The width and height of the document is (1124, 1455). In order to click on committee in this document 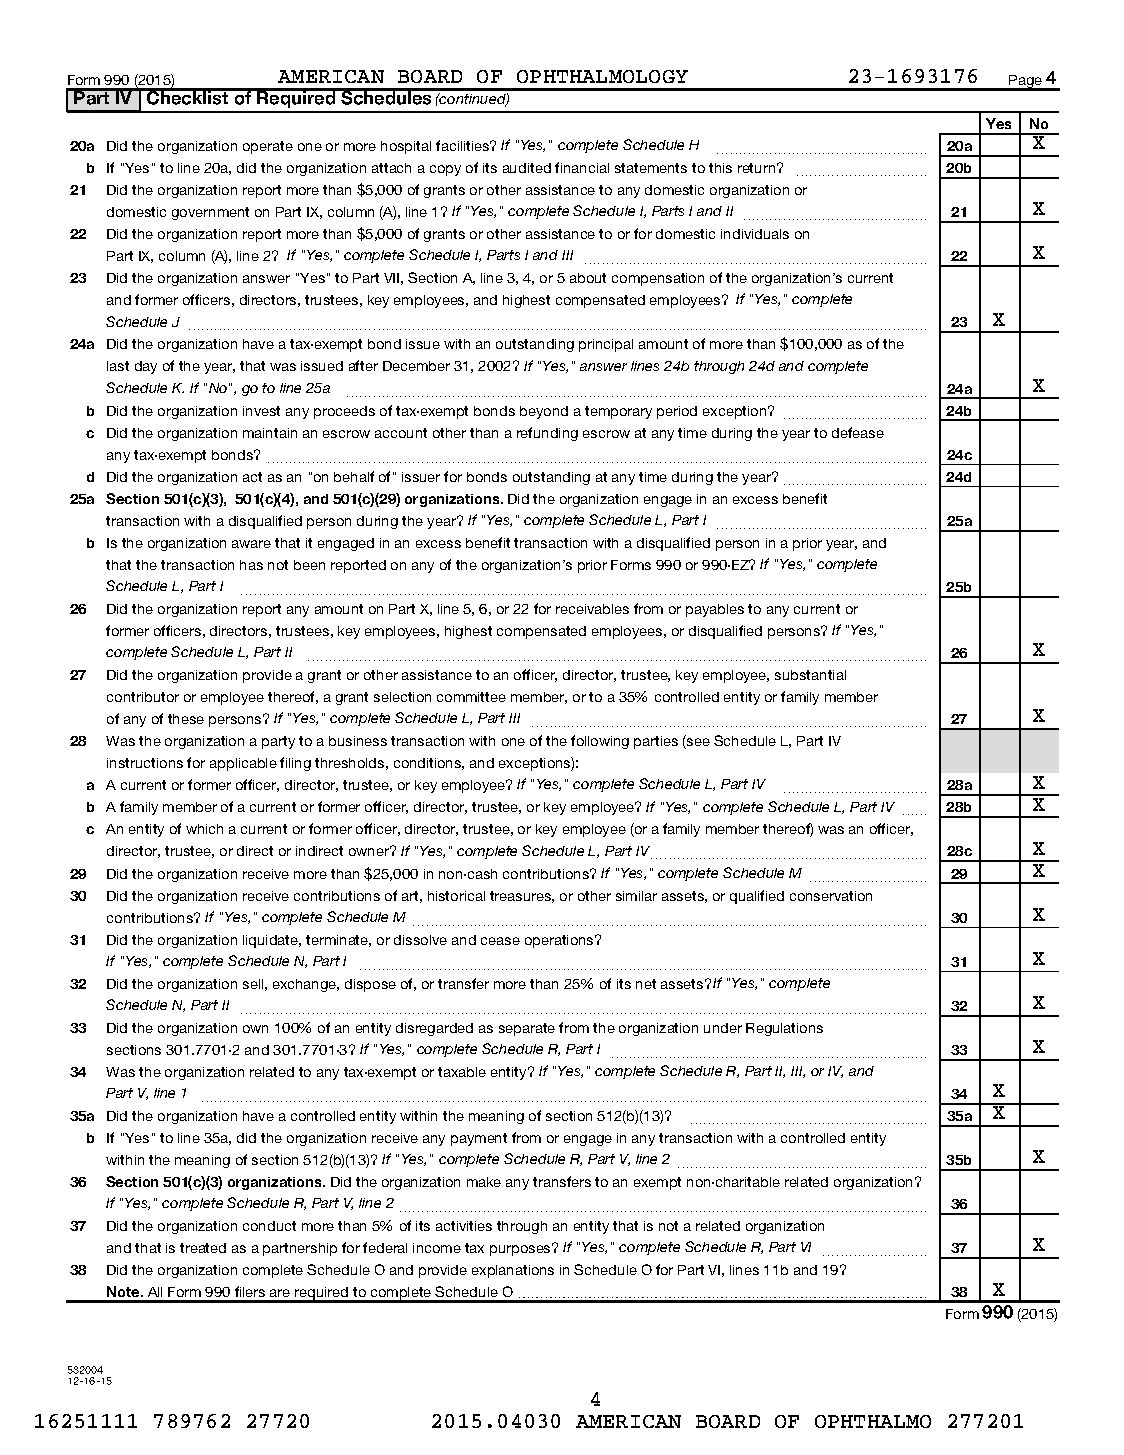, I will do `click(471, 697)`.
